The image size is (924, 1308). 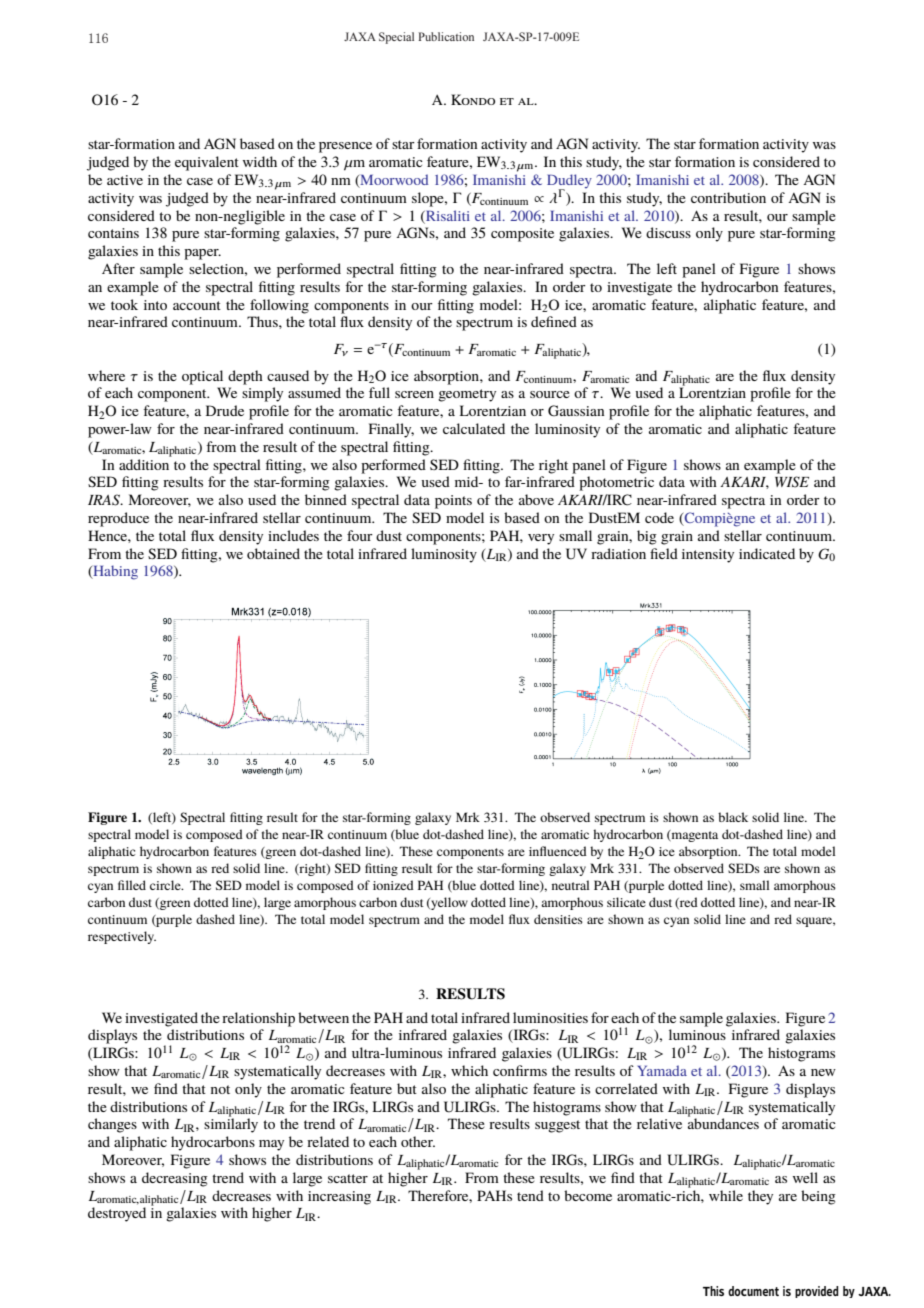 I want to click on contribution, so click(x=728, y=197).
